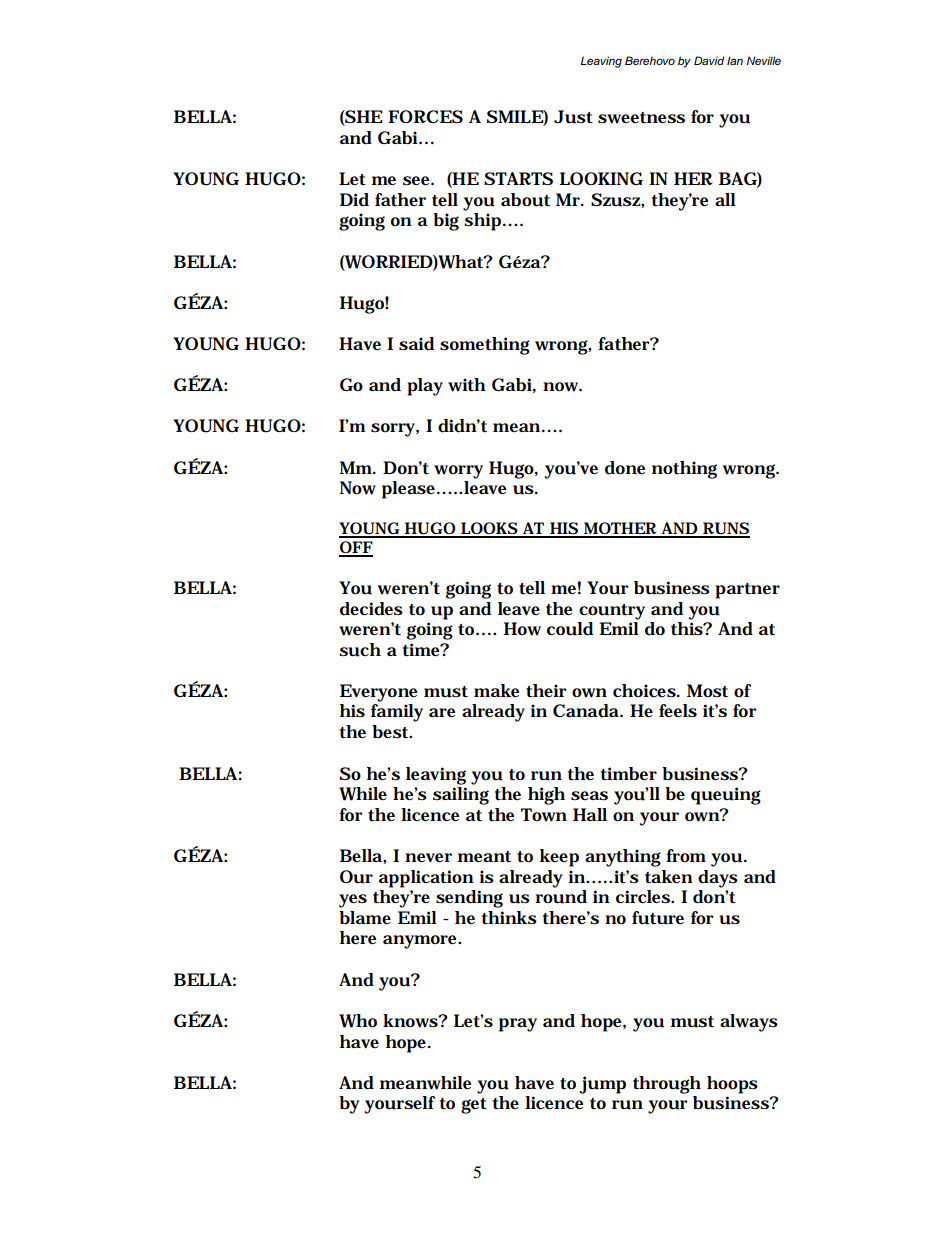 The image size is (952, 1233). What do you see at coordinates (573, 117) in the screenshot?
I see `Just` at bounding box center [573, 117].
